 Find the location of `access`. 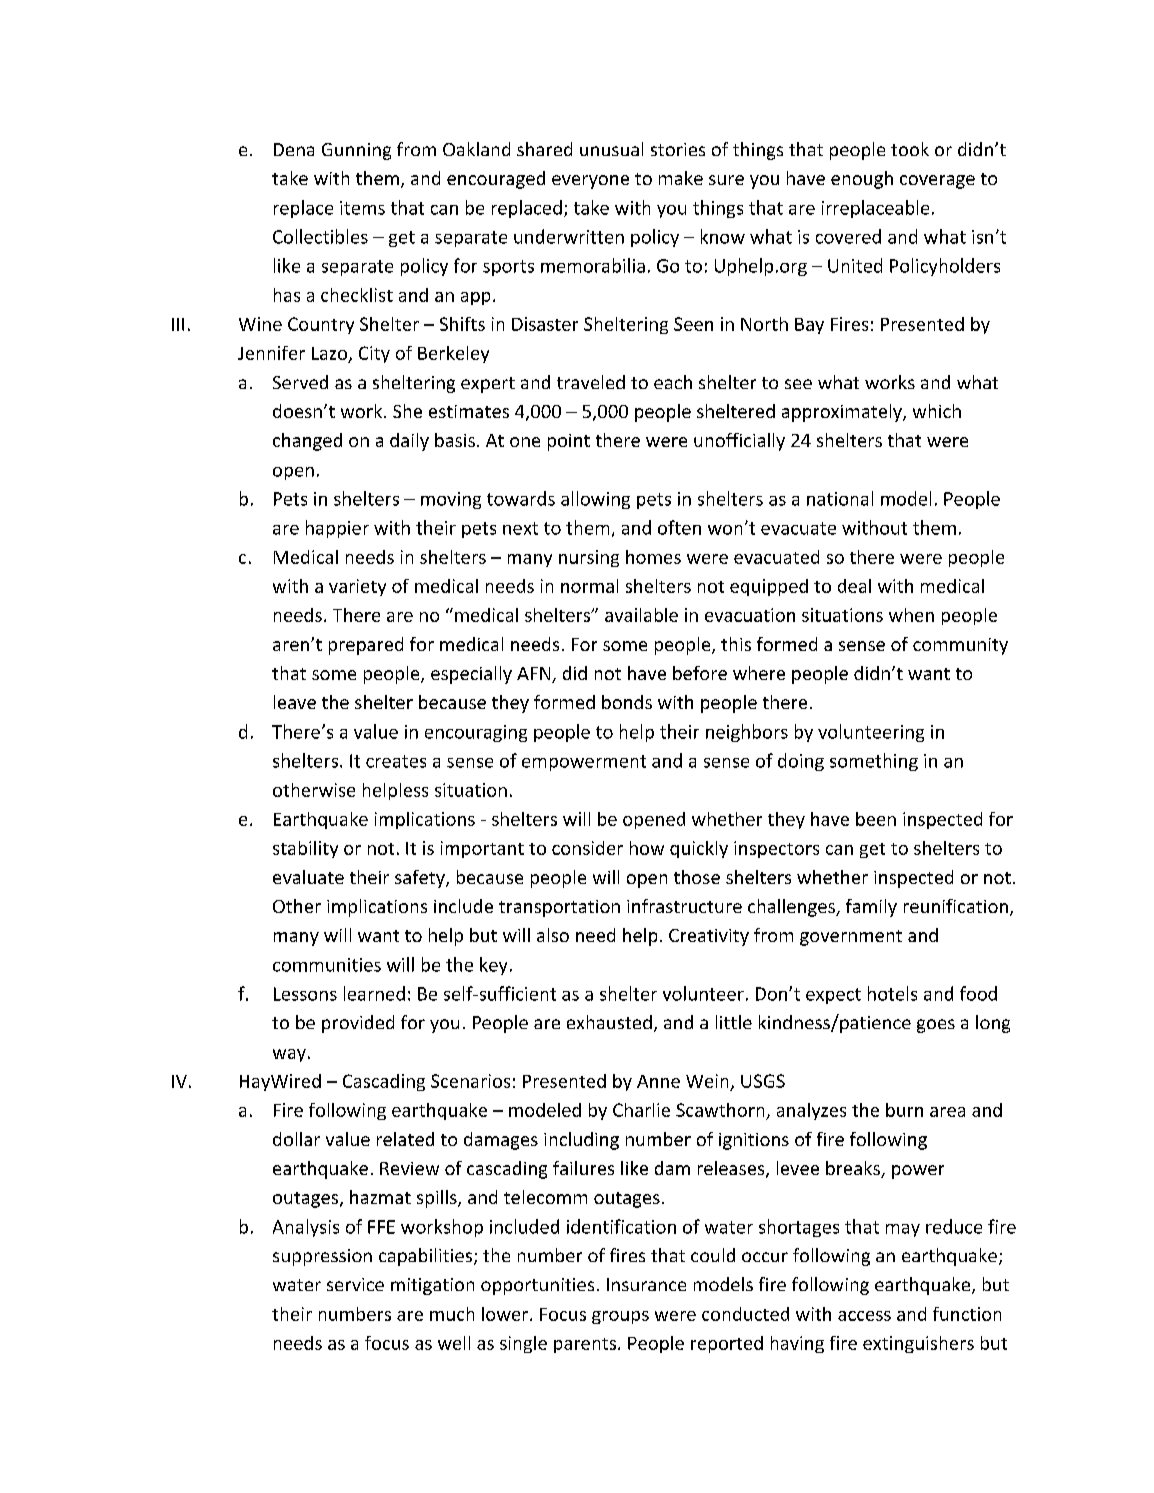

access is located at coordinates (864, 1316).
